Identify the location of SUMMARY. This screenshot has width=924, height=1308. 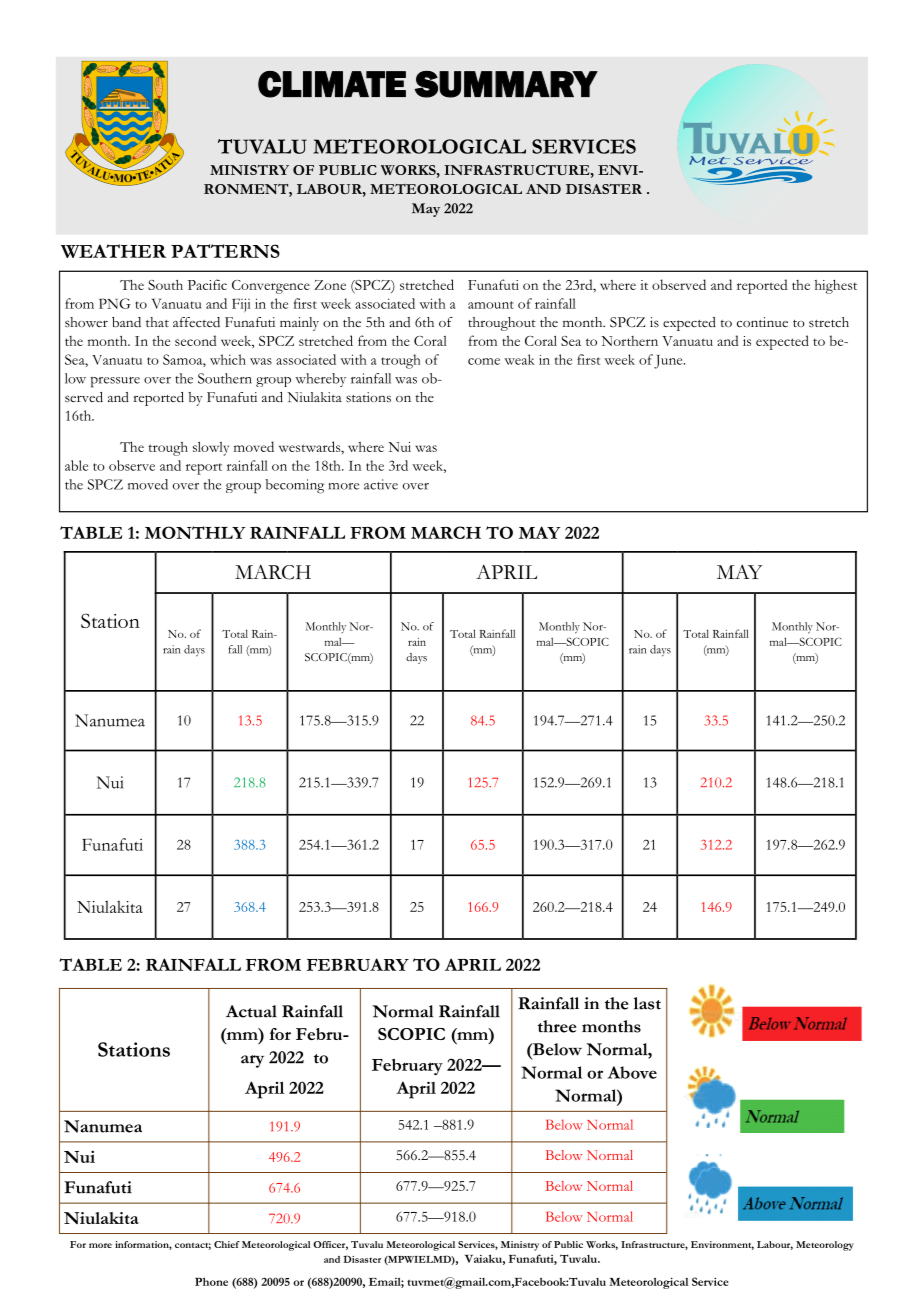
(506, 84).
